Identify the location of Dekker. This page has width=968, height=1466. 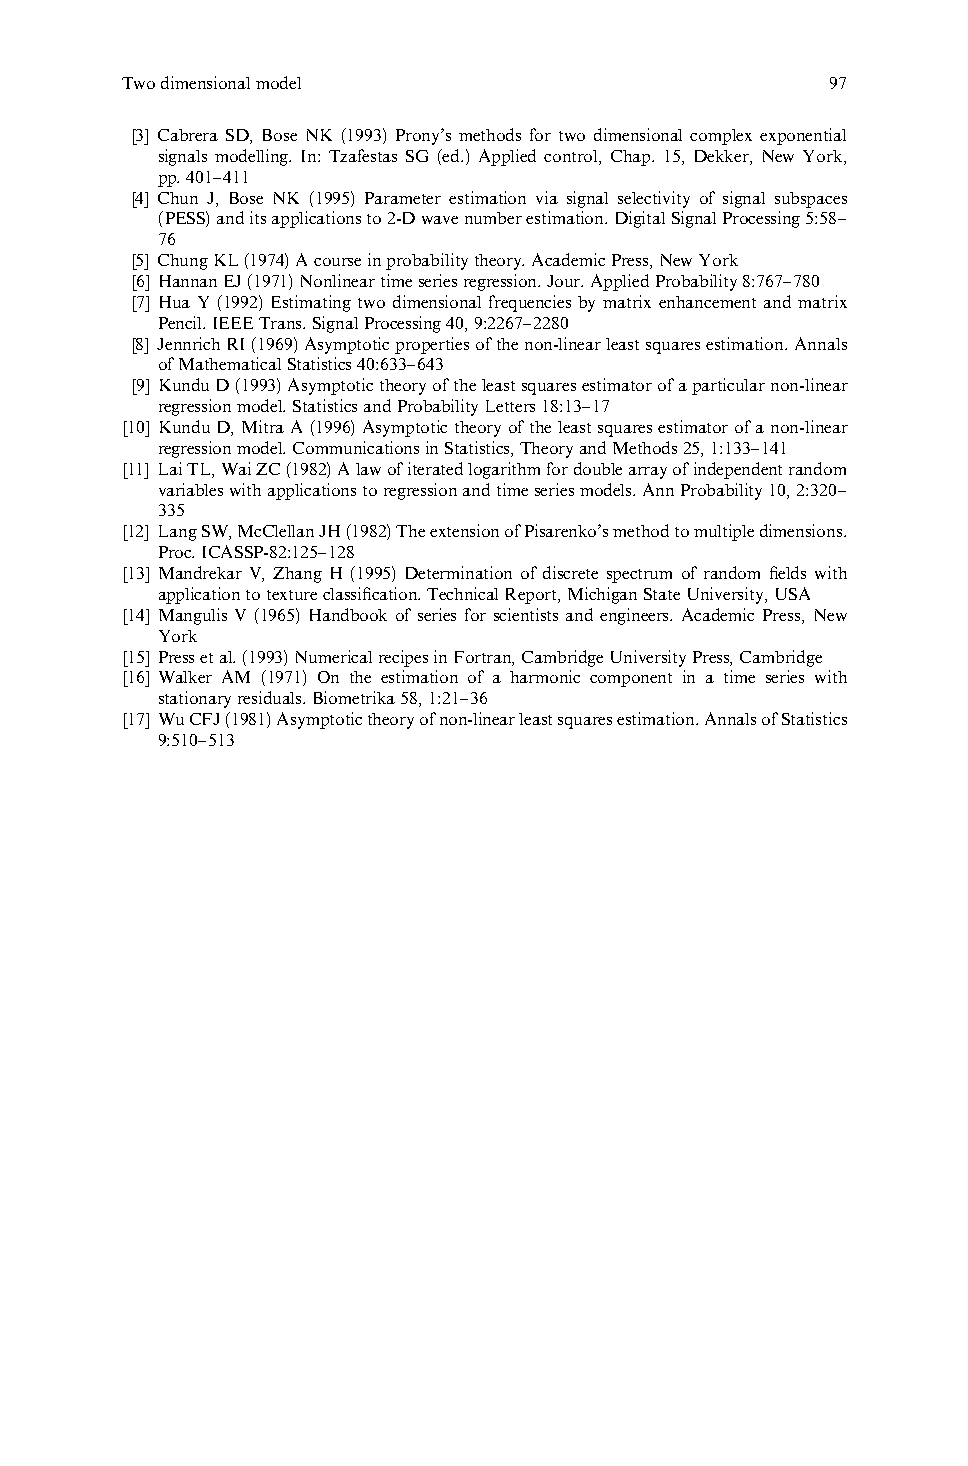
(723, 156).
